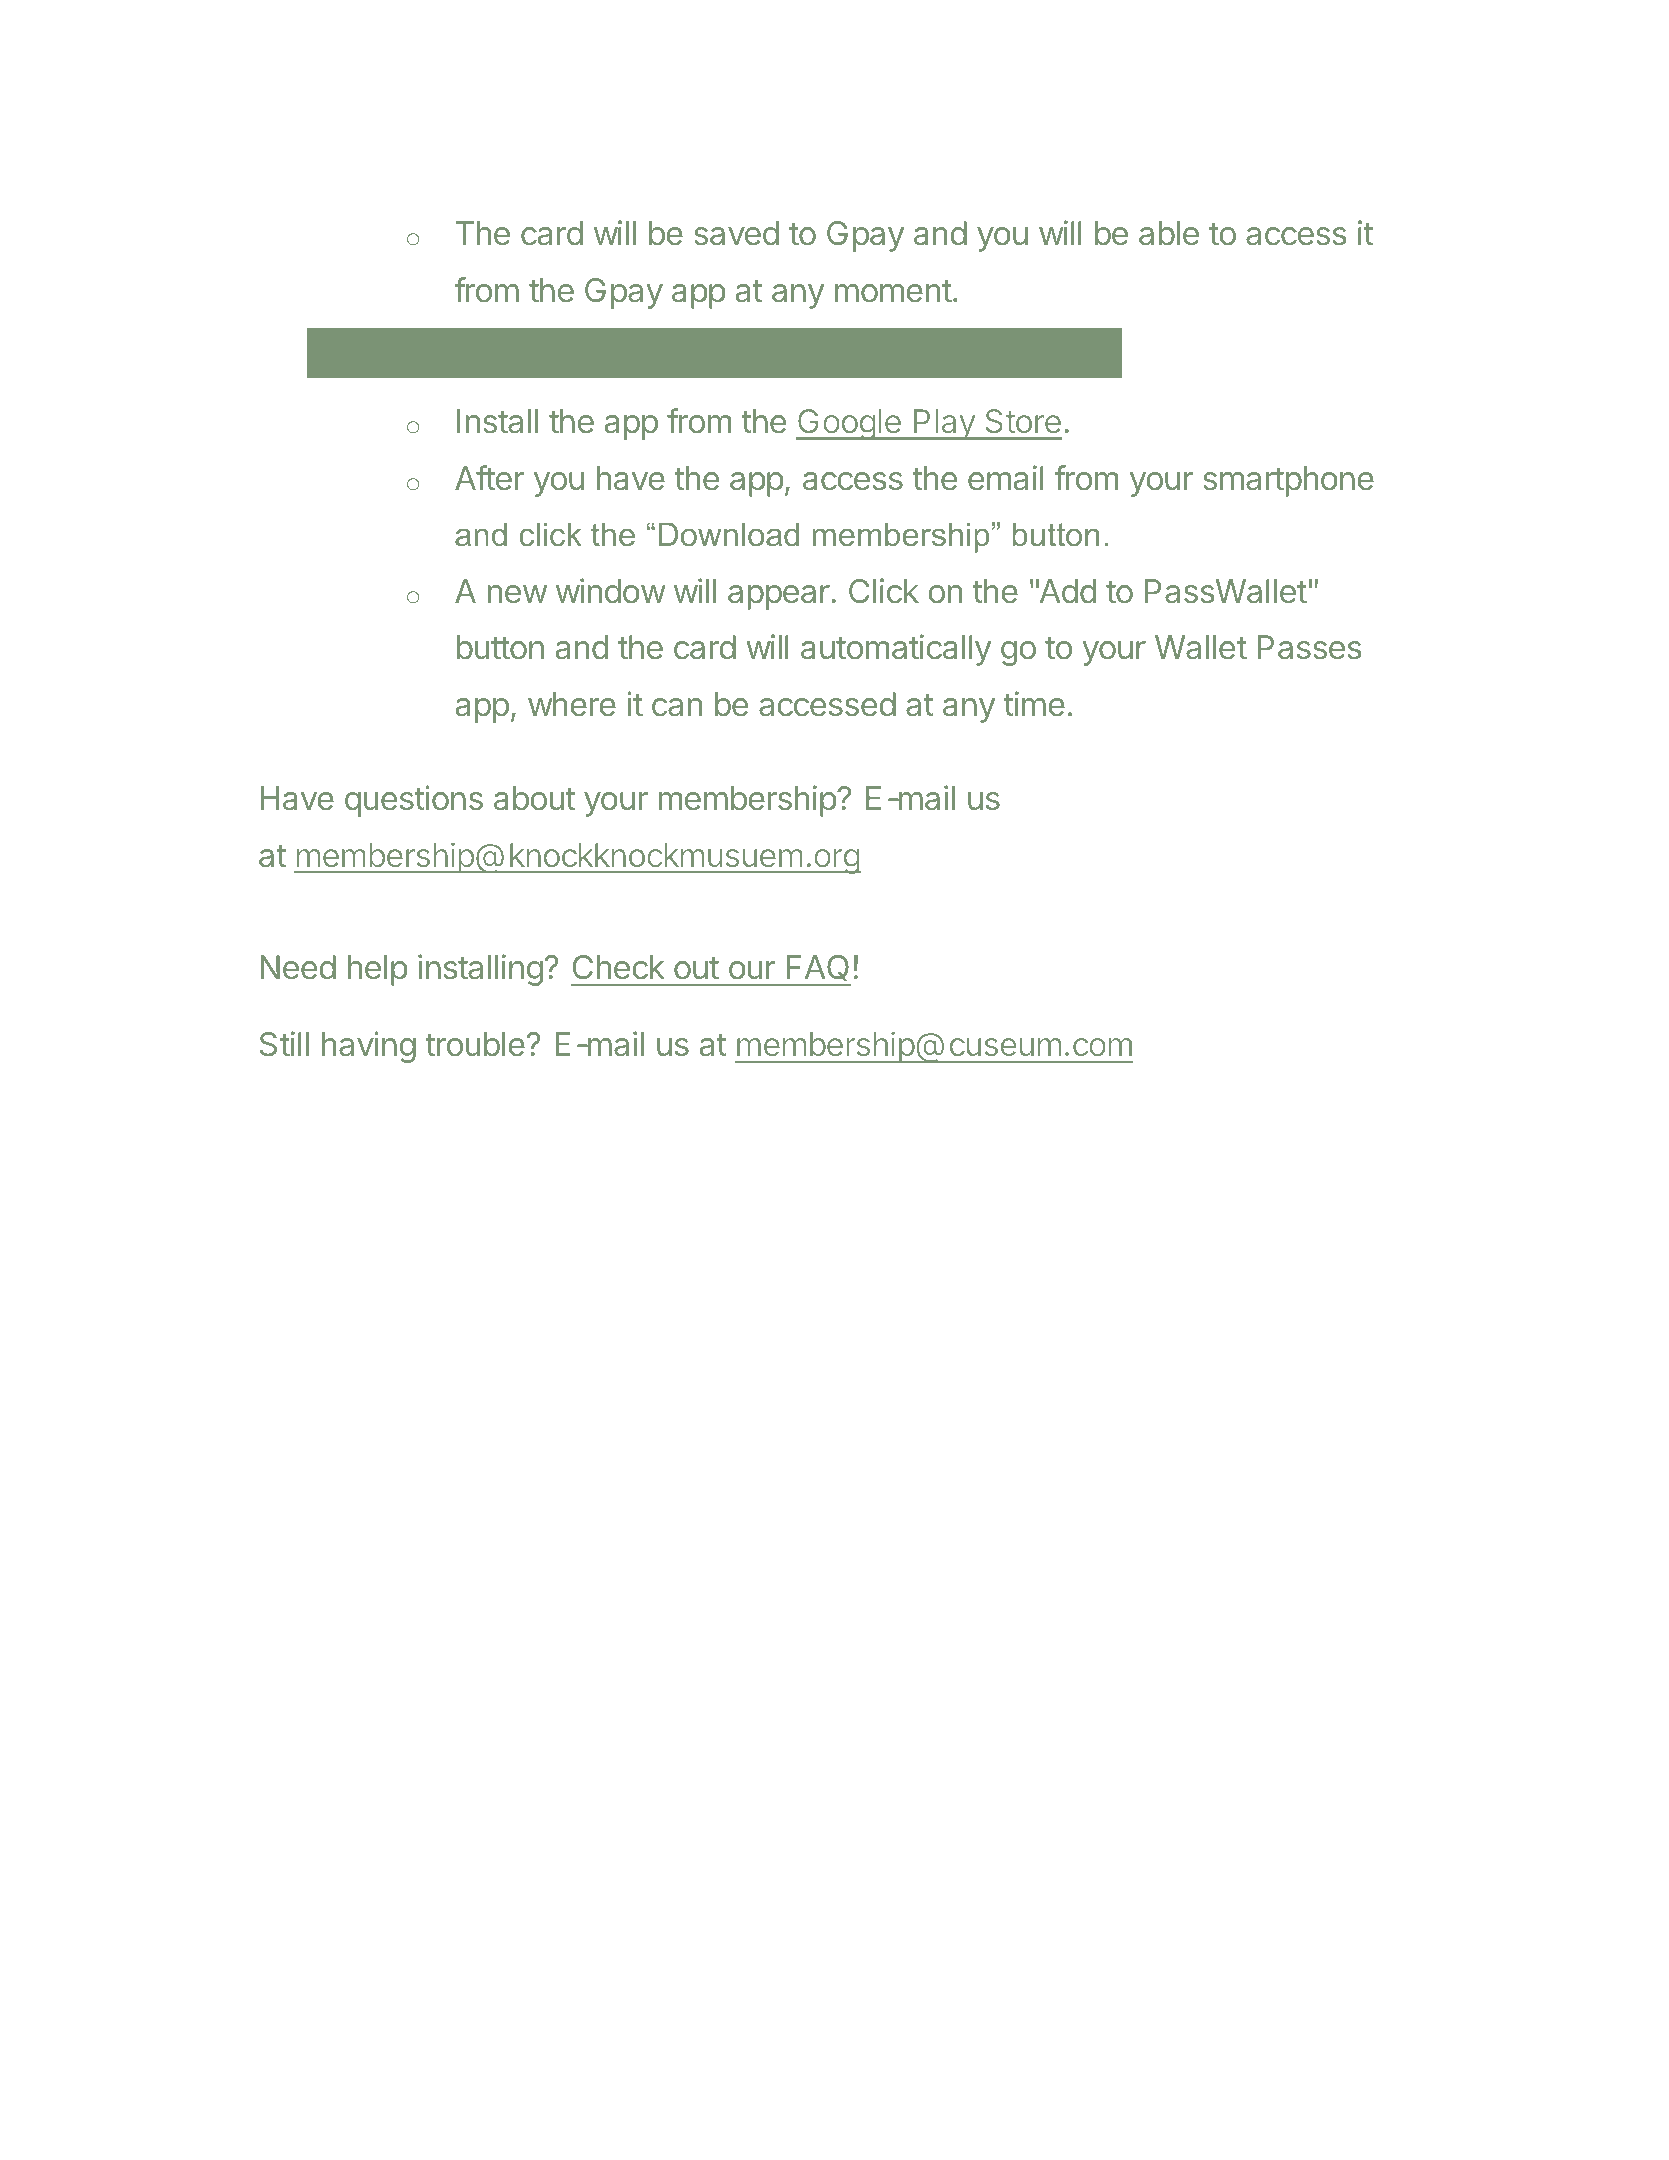 Image resolution: width=1669 pixels, height=2160 pixels. Describe the element at coordinates (517, 594) in the document. I see `new` at that location.
